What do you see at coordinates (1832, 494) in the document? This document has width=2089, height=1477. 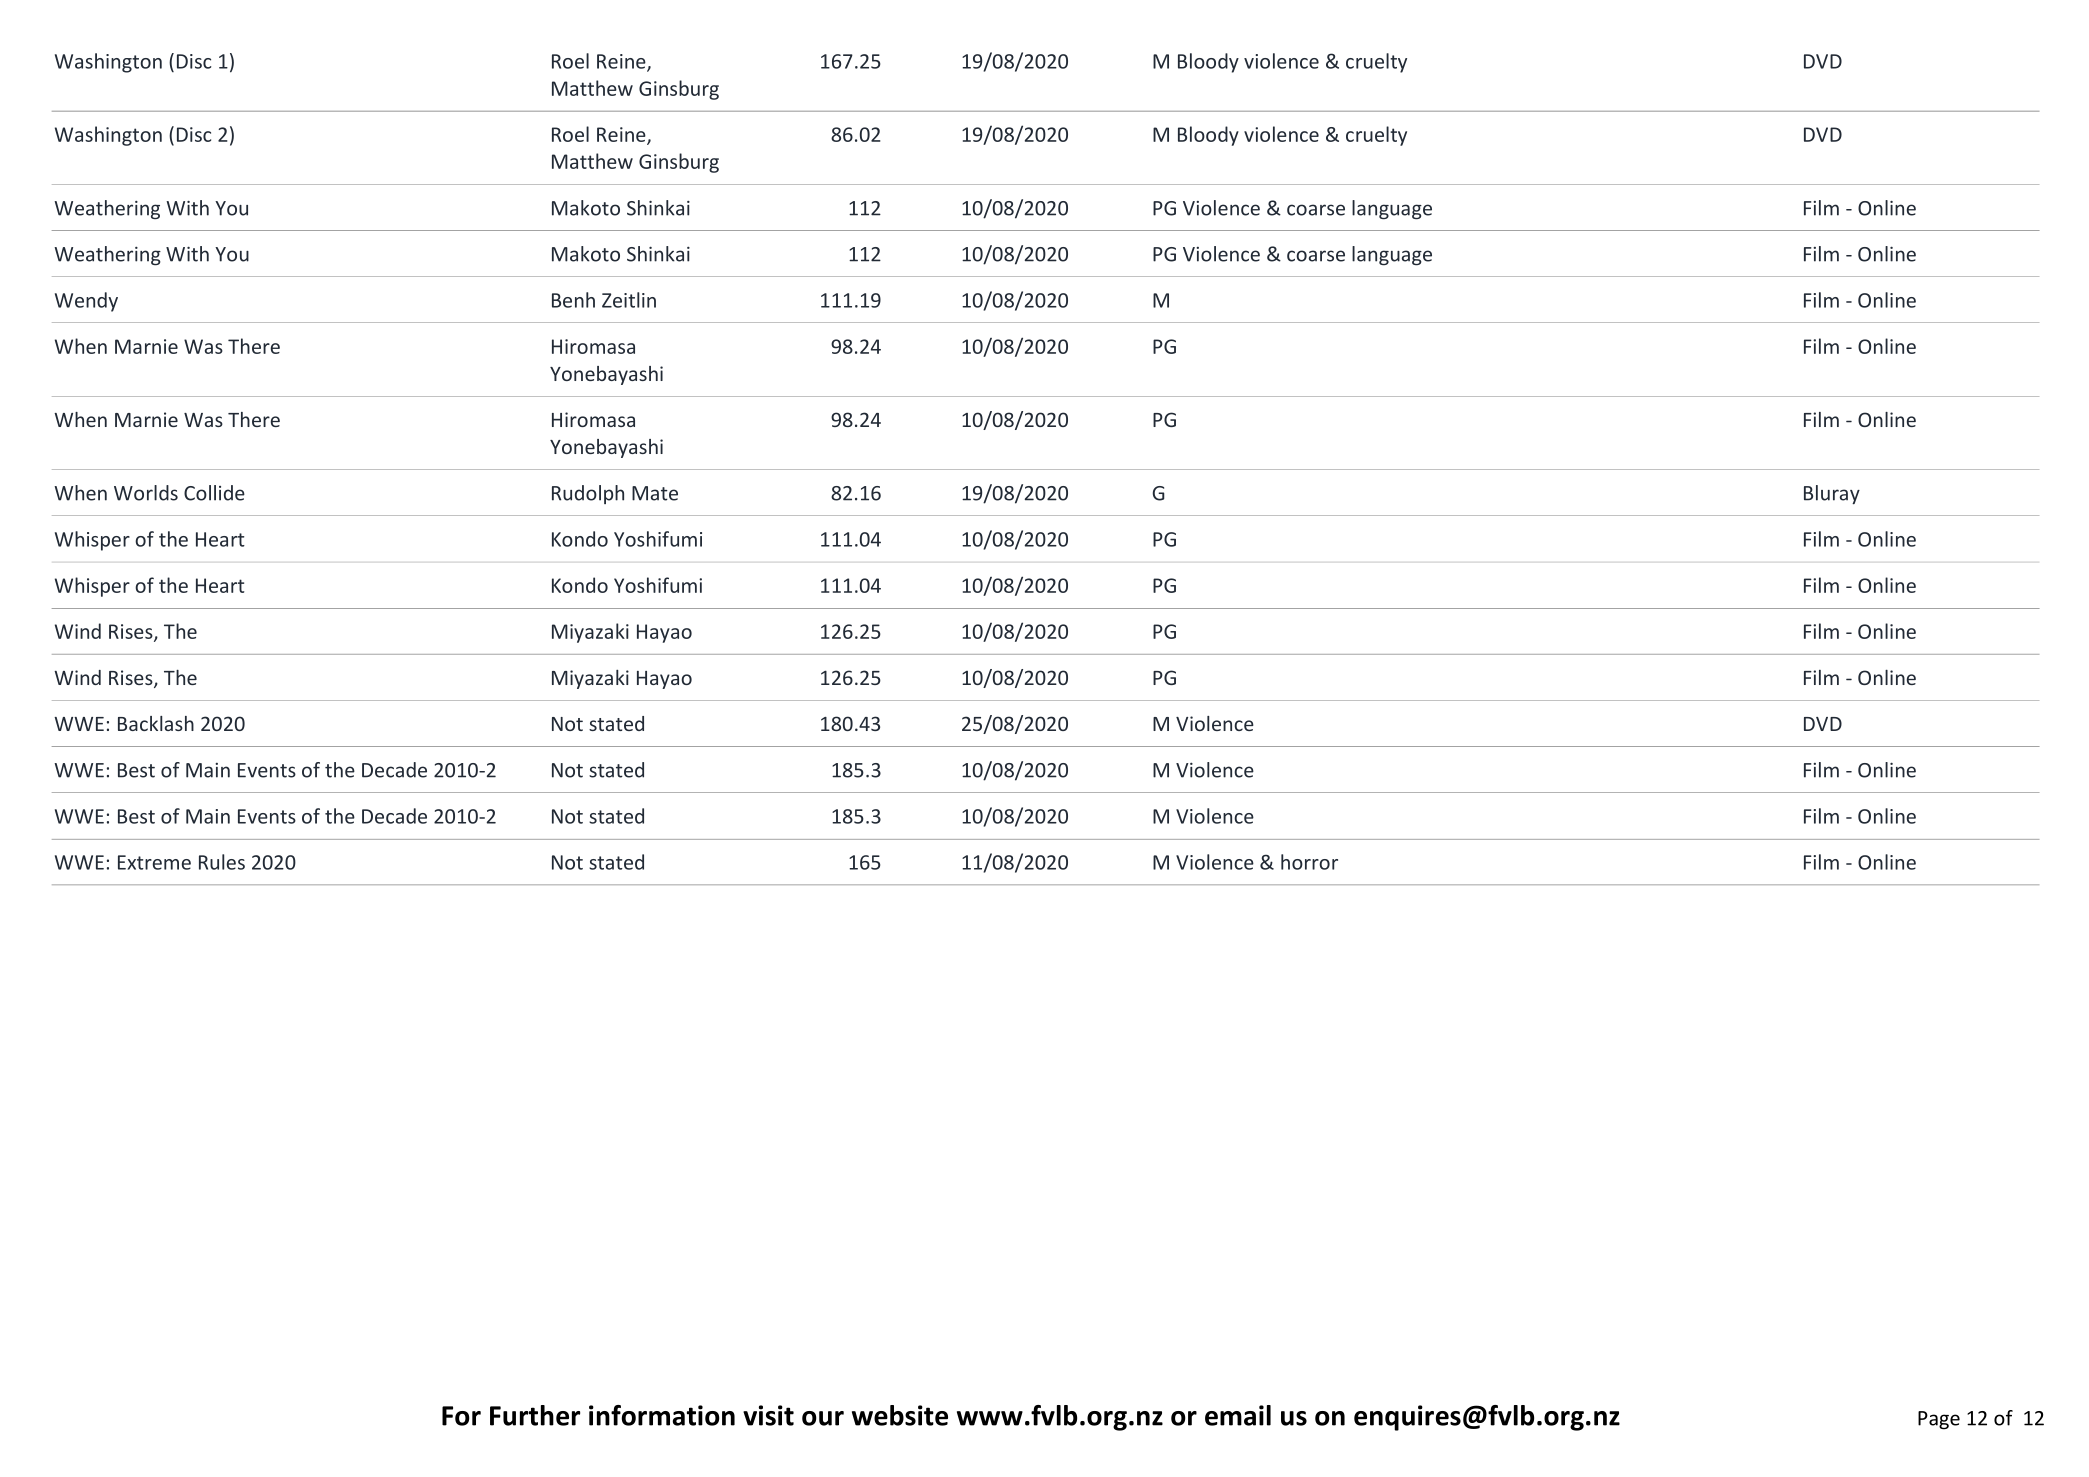 I see `Bluray` at bounding box center [1832, 494].
